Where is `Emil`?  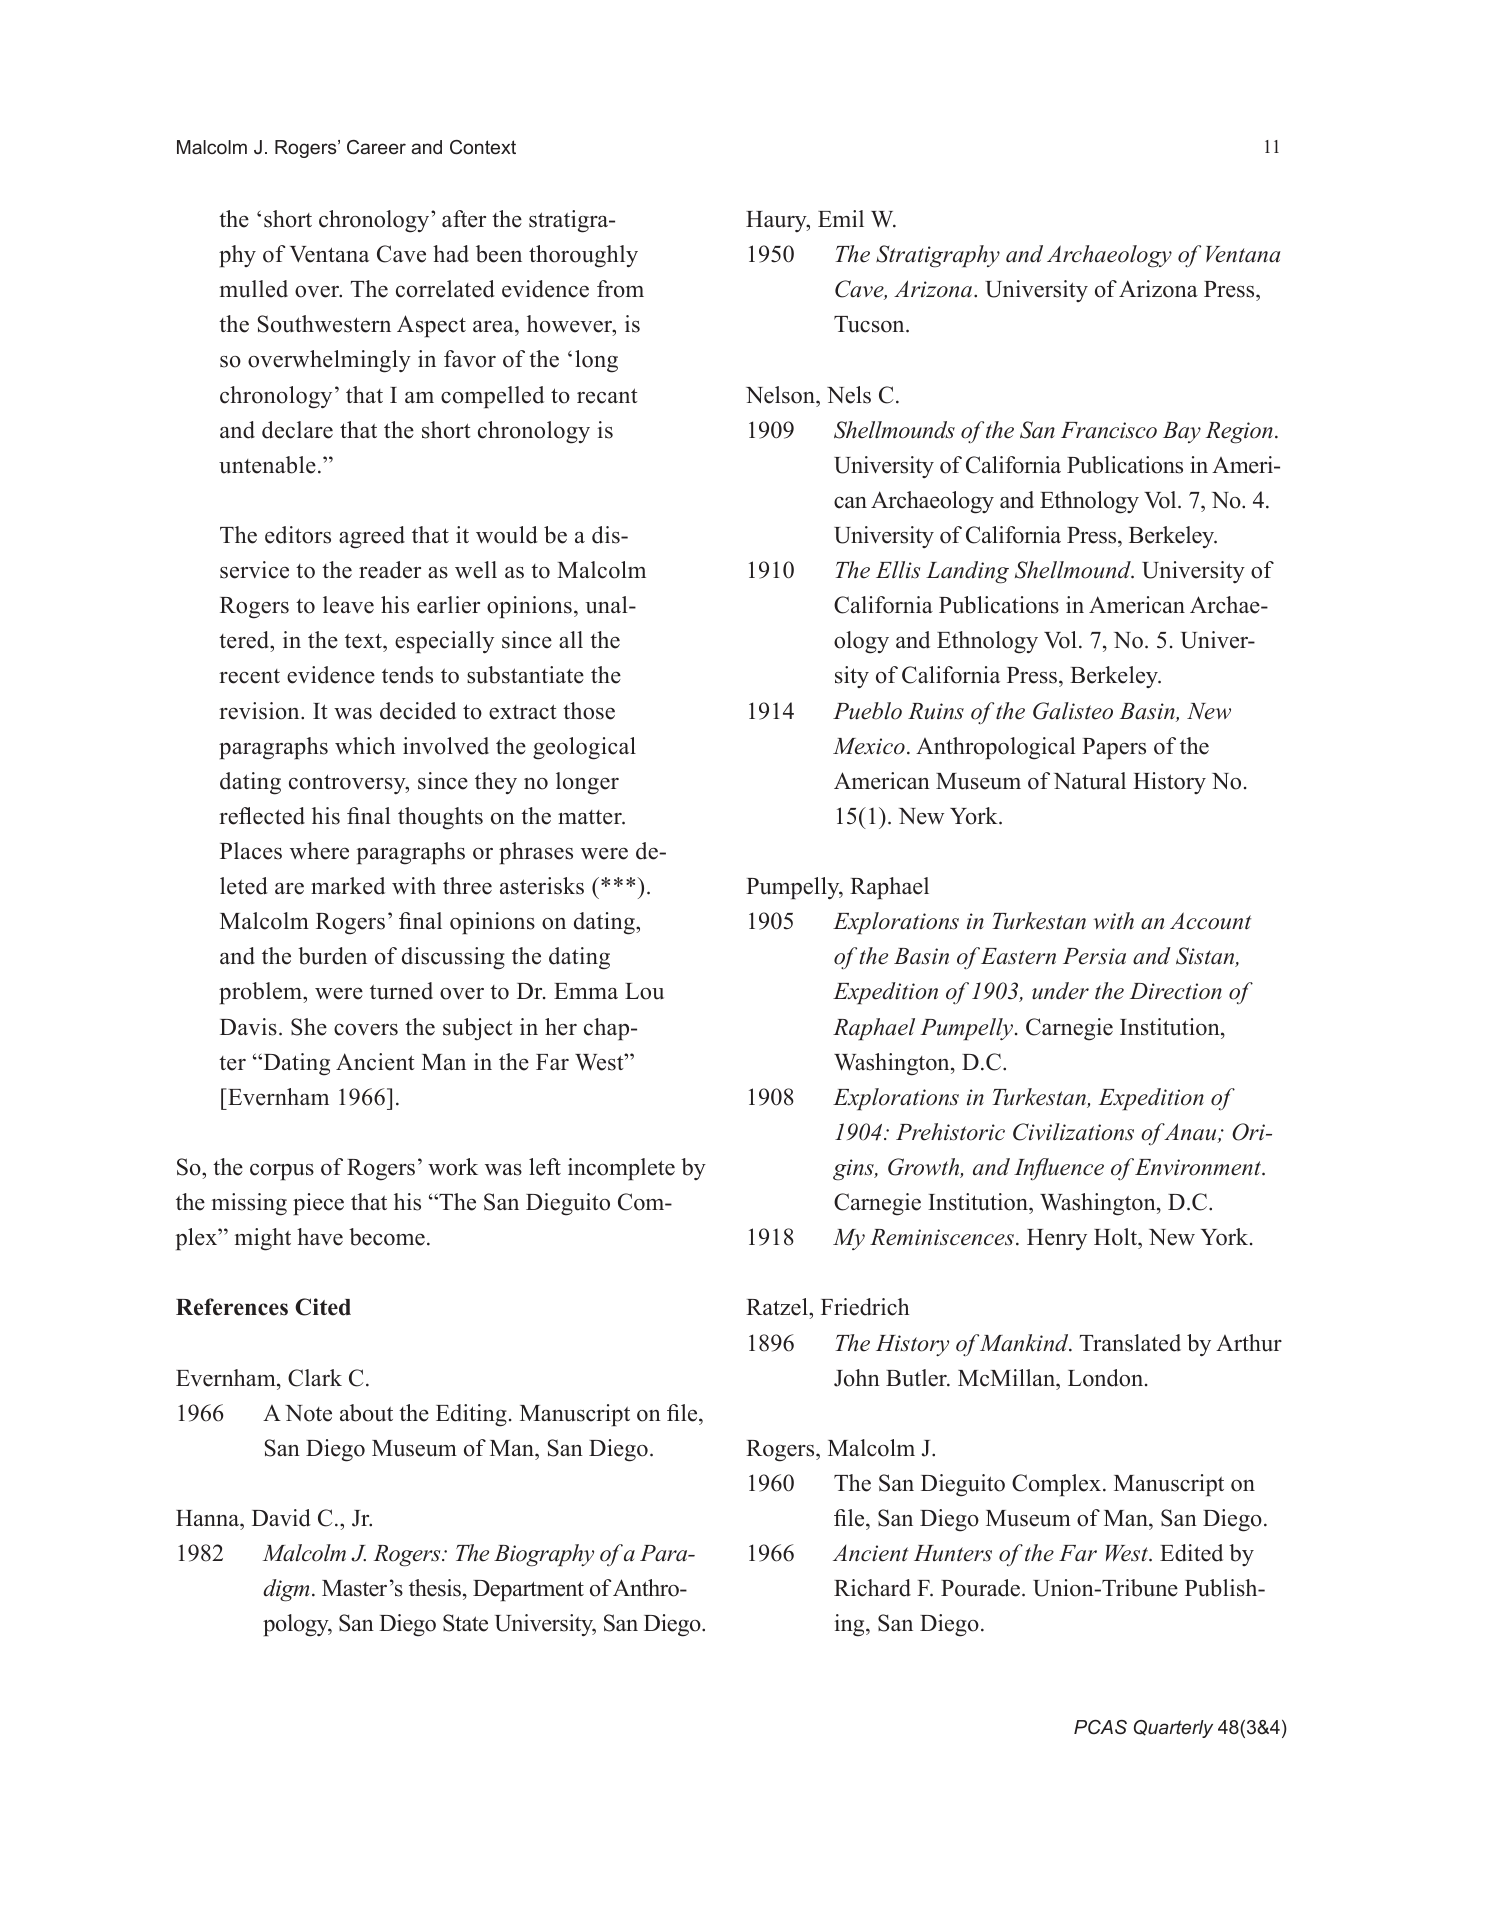
Emil is located at coordinates (841, 218).
